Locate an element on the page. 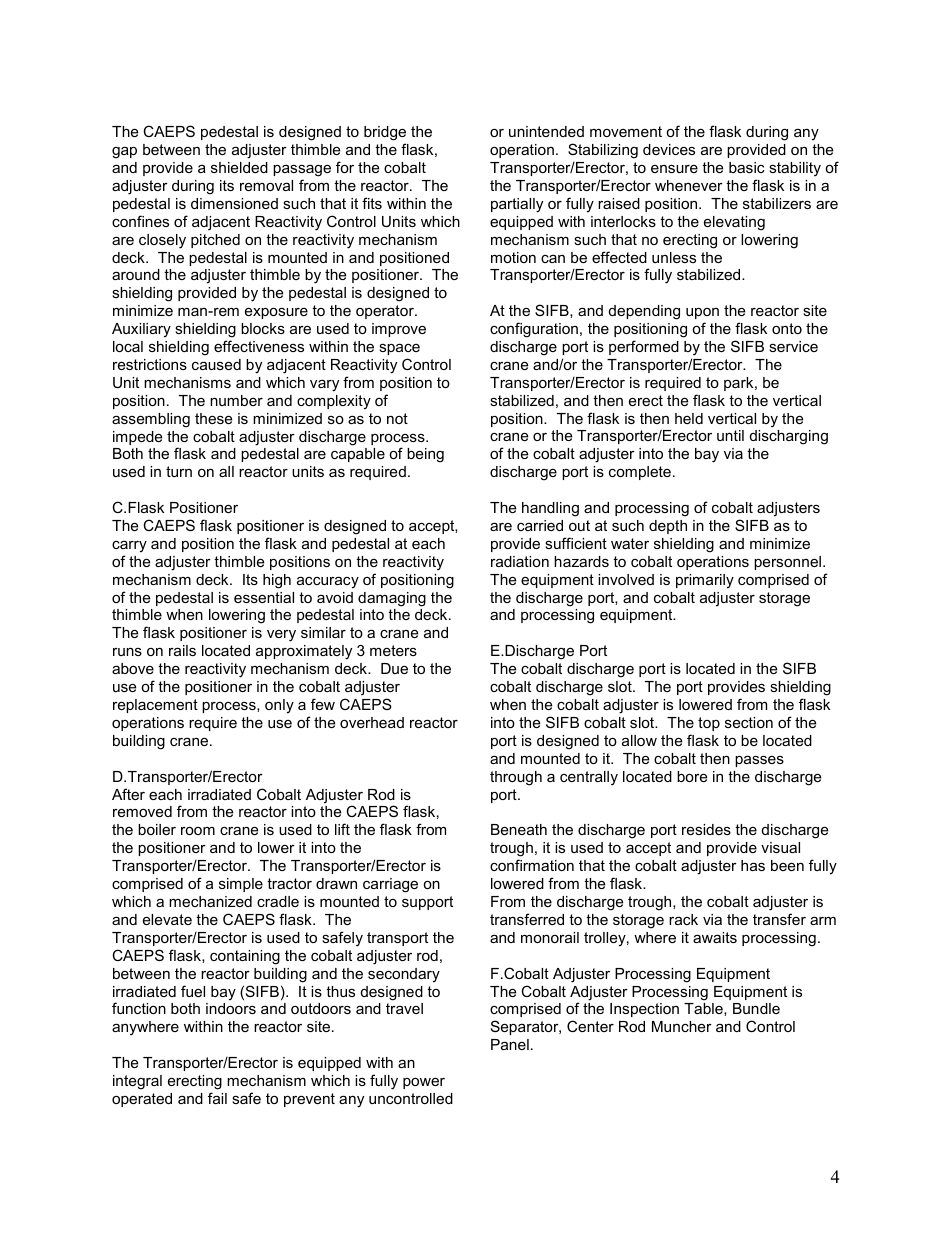  shielded is located at coordinates (239, 167).
